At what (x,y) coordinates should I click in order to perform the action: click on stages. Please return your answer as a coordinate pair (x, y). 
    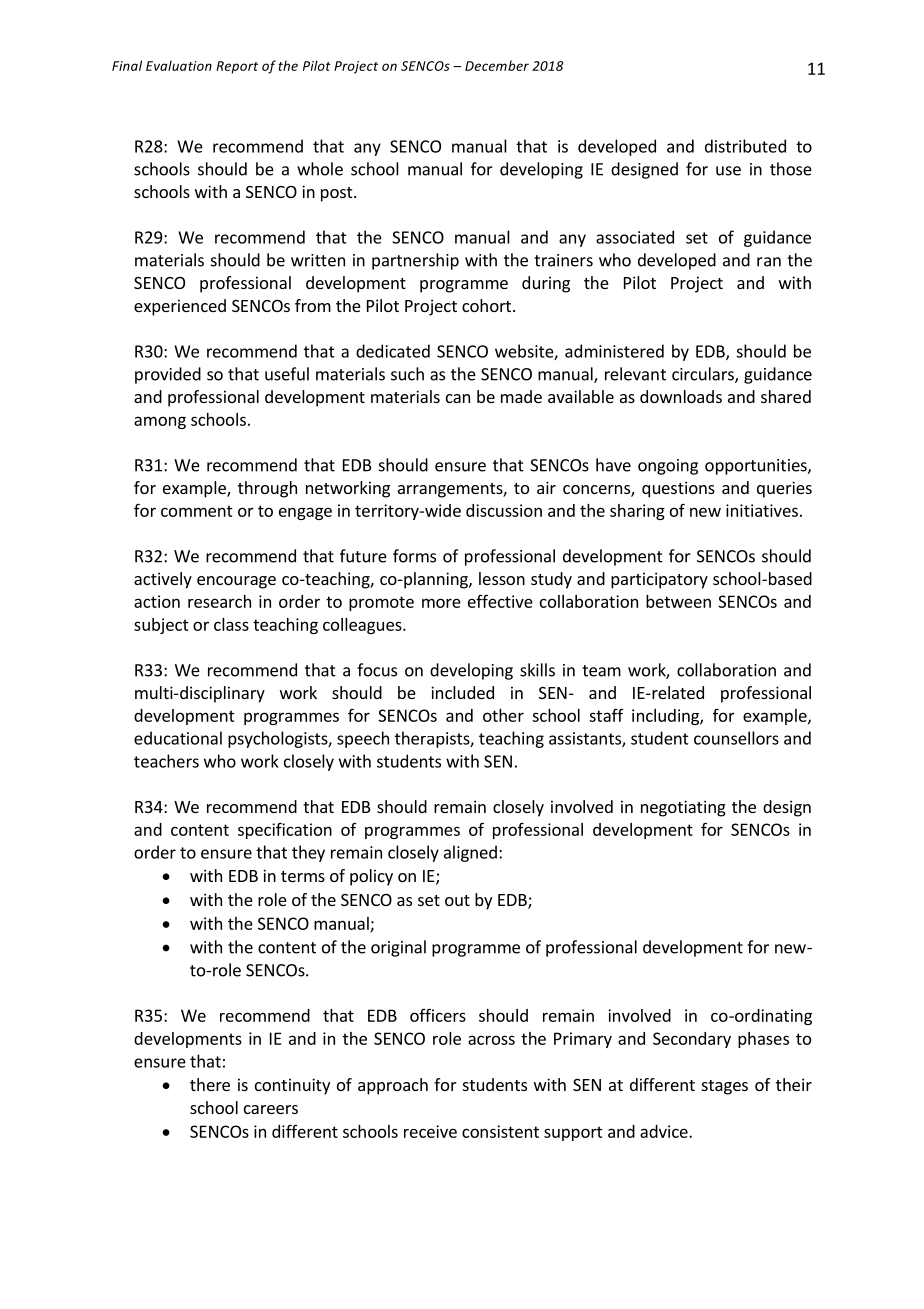
    Looking at the image, I should click on (725, 1087).
